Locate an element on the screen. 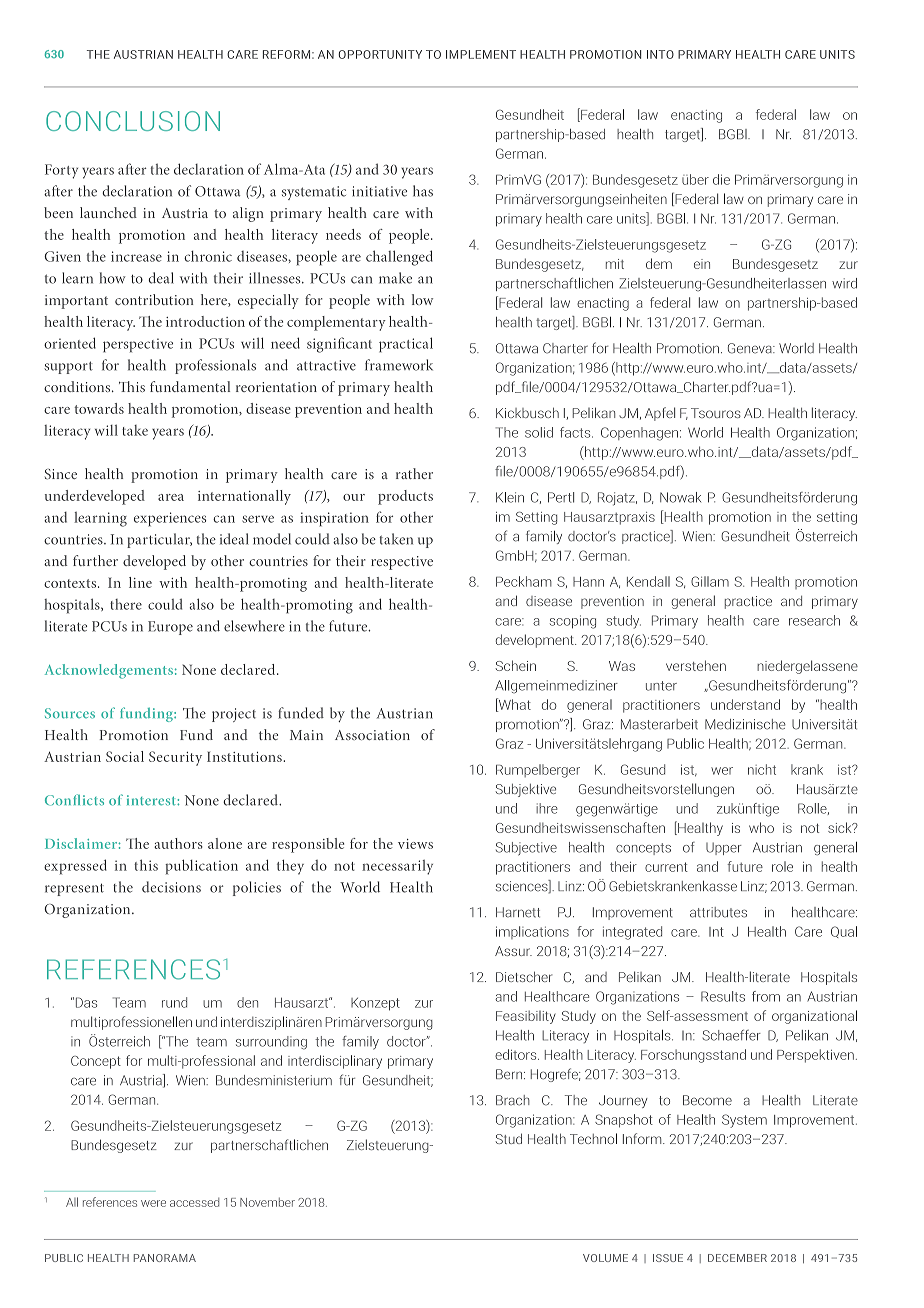 The height and width of the screenshot is (1308, 924). framework is located at coordinates (399, 365).
